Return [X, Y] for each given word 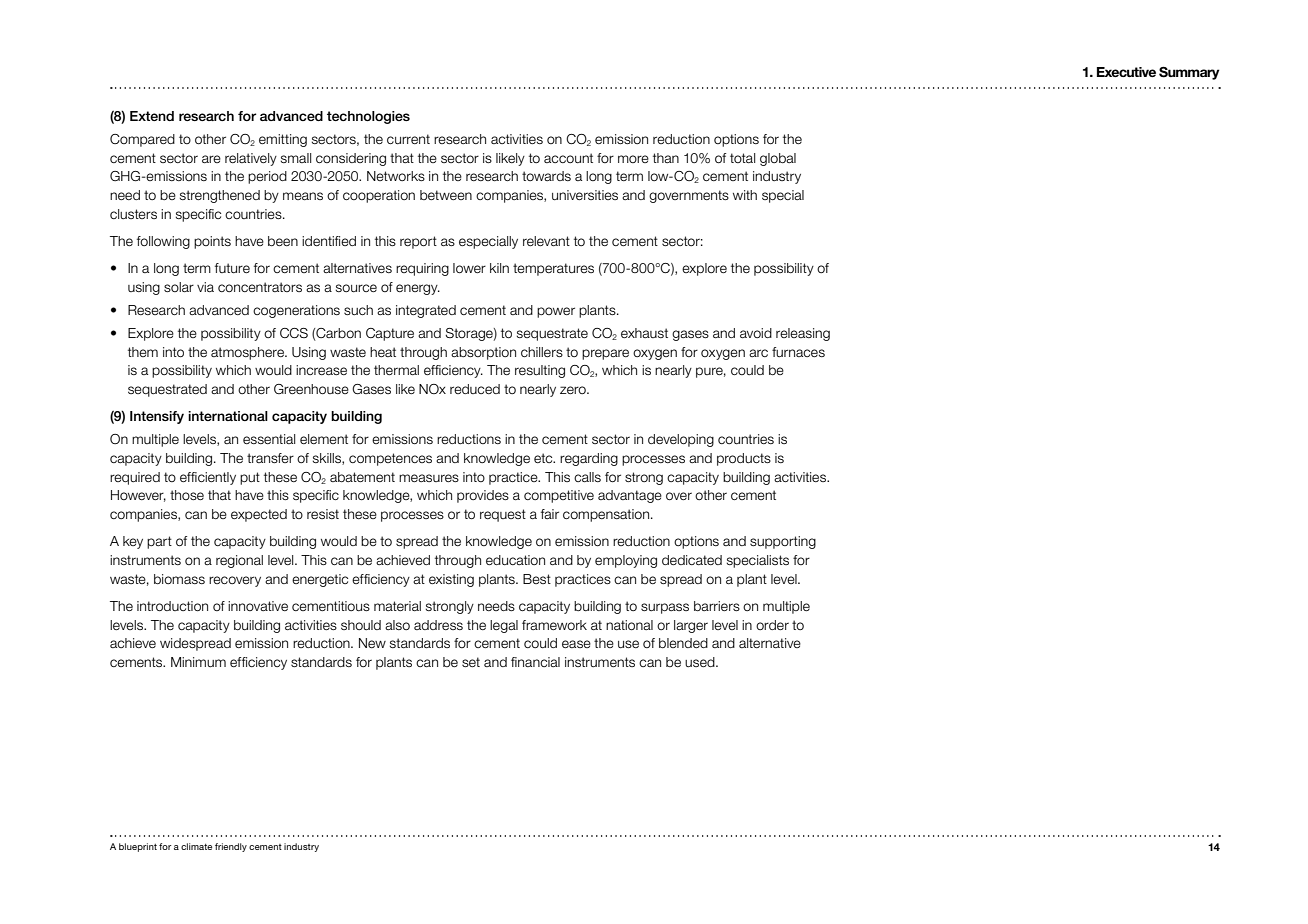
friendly [231, 847]
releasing [803, 334]
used [701, 662]
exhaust [644, 333]
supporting [783, 542]
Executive [1126, 72]
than [666, 158]
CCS [294, 333]
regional [239, 561]
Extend [152, 116]
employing [626, 561]
